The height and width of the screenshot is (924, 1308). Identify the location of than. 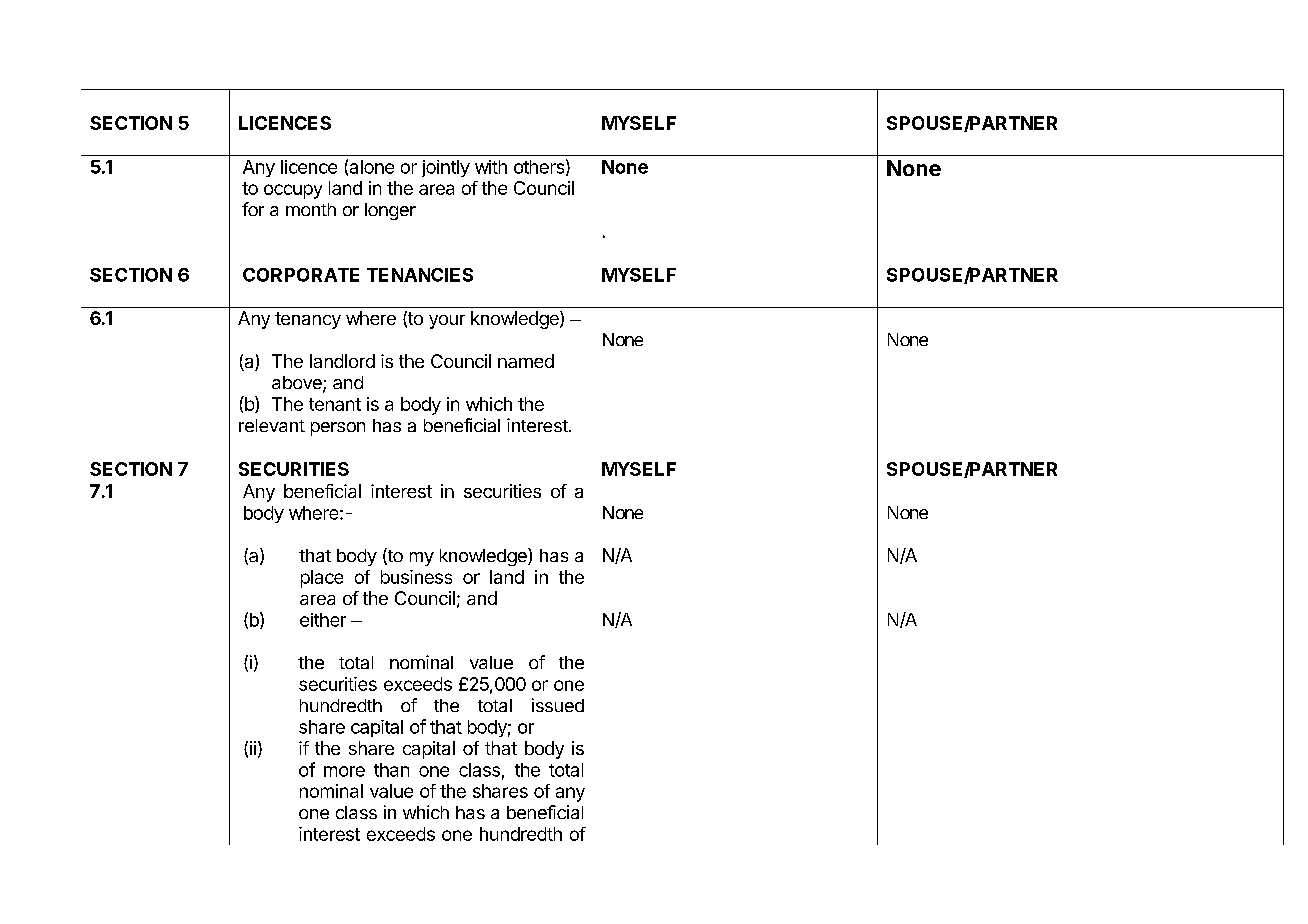
(391, 770).
